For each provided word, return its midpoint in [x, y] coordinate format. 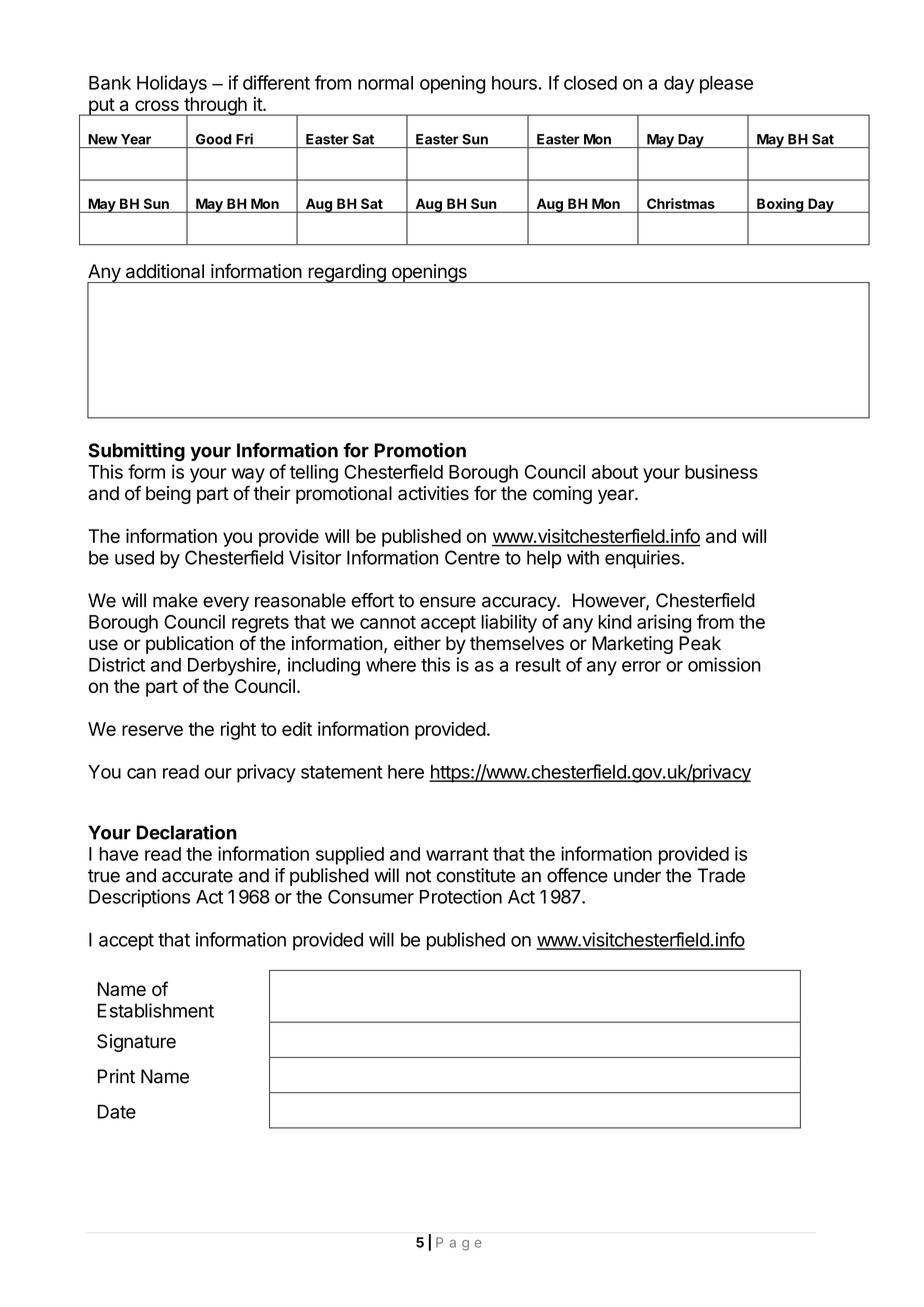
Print [116, 1076]
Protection [461, 896]
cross [157, 105]
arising [664, 623]
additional [165, 271]
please [726, 85]
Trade [721, 875]
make [175, 600]
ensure [448, 602]
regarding [347, 273]
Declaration [187, 832]
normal [385, 83]
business [721, 471]
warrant [457, 854]
